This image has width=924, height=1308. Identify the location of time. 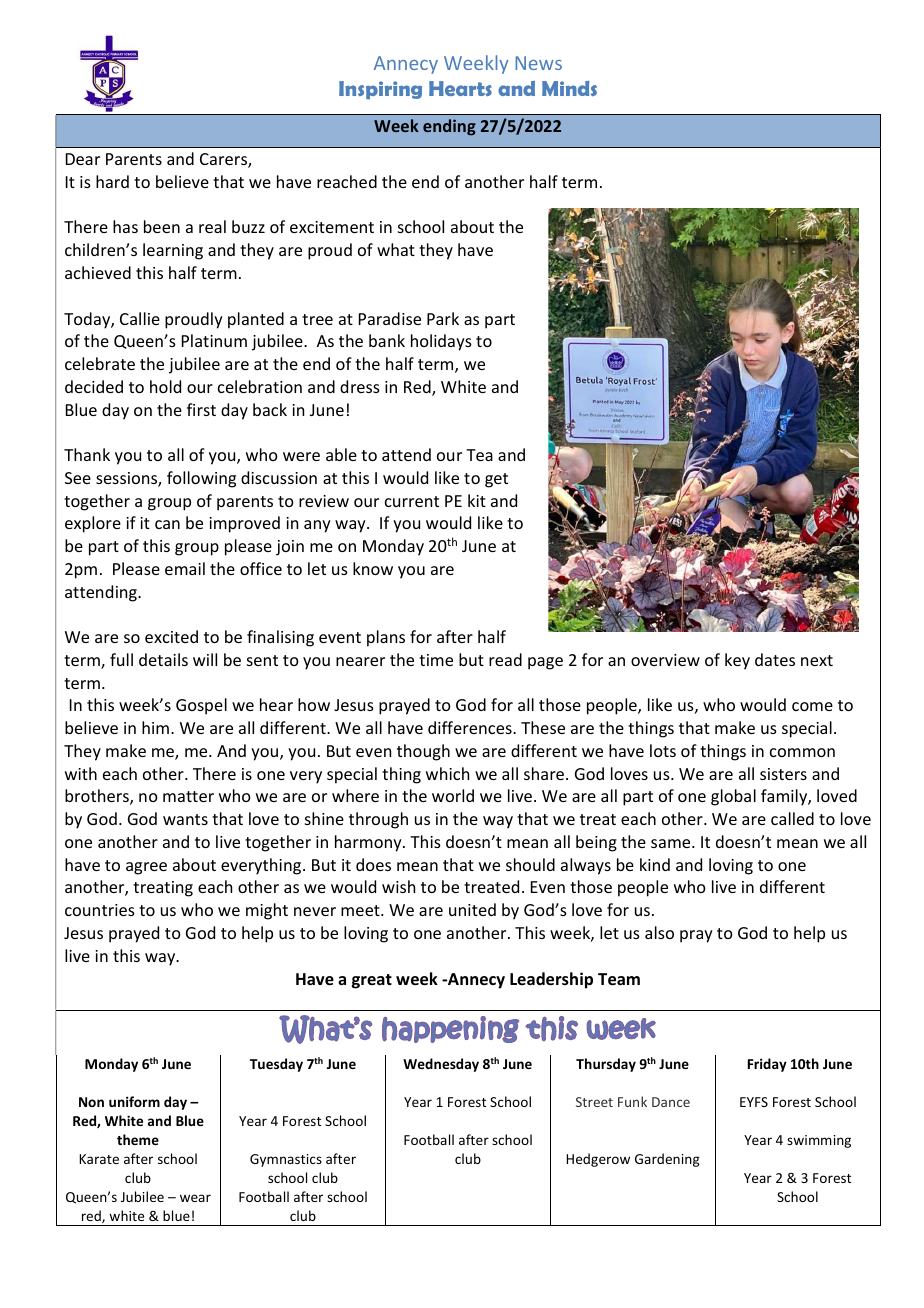
(436, 660).
